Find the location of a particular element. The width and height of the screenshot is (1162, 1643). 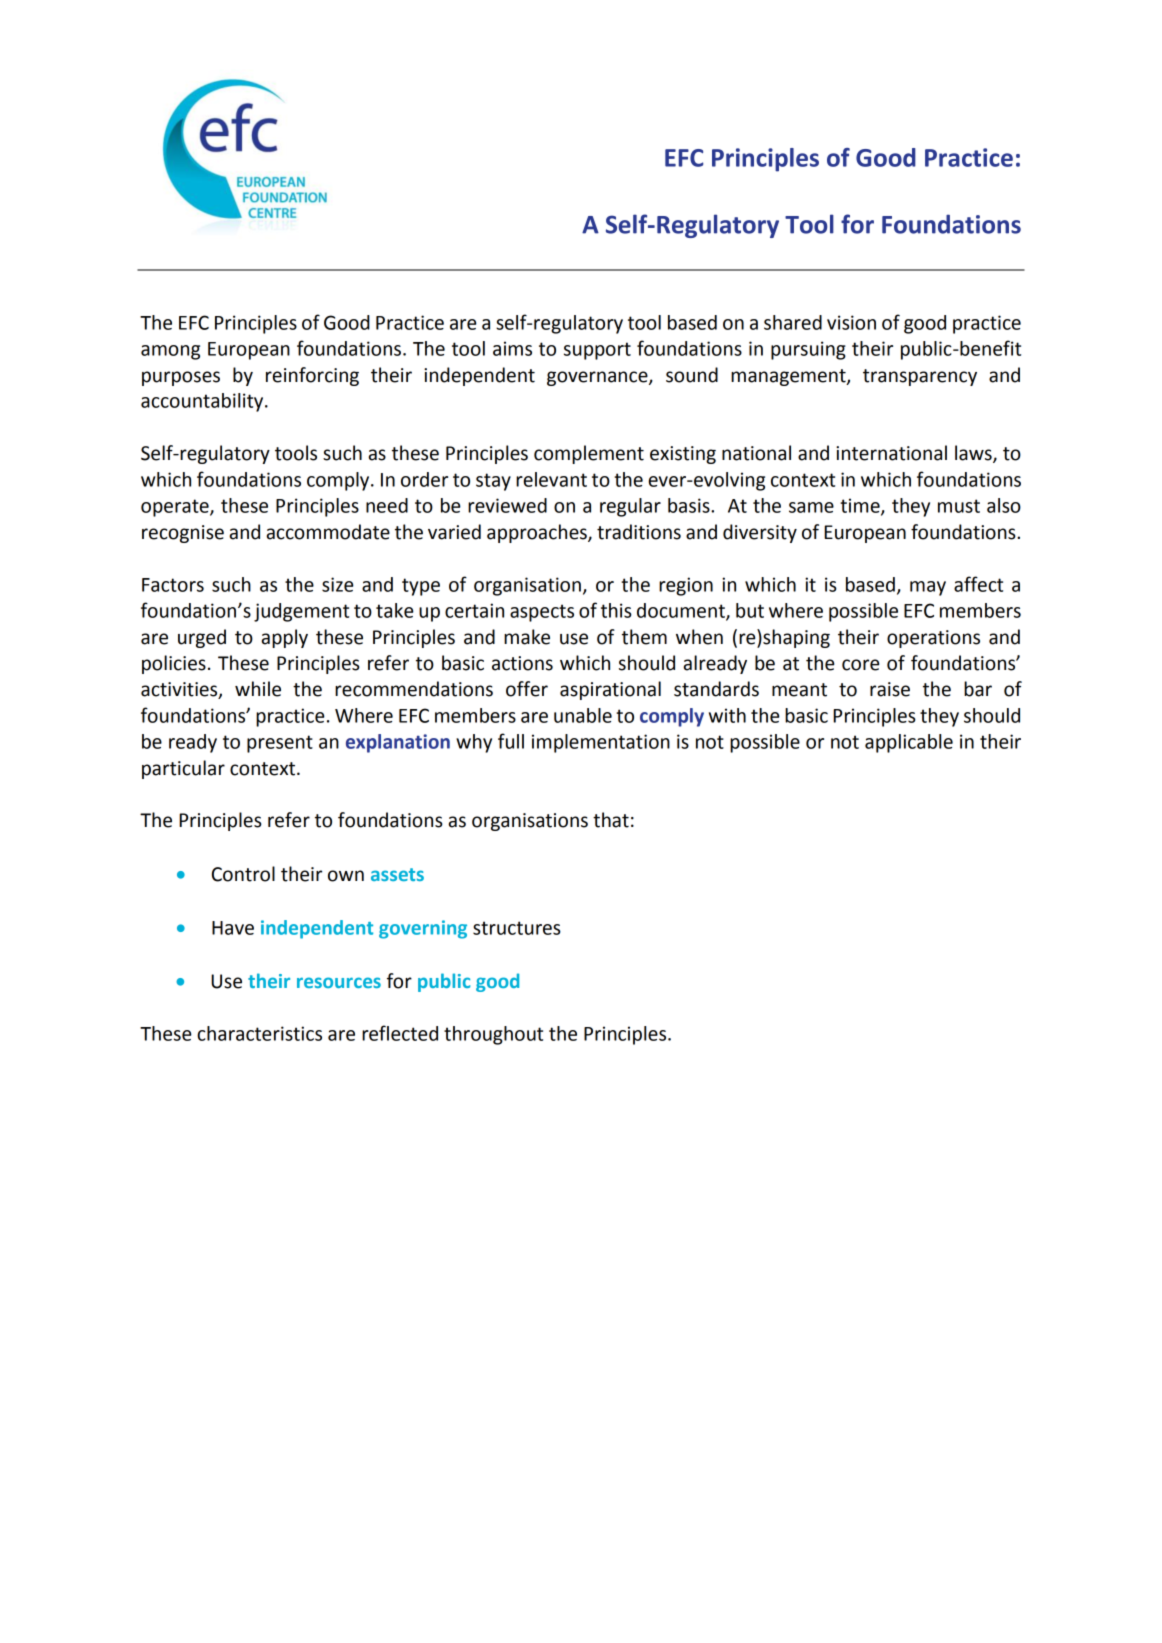

raise is located at coordinates (890, 689).
